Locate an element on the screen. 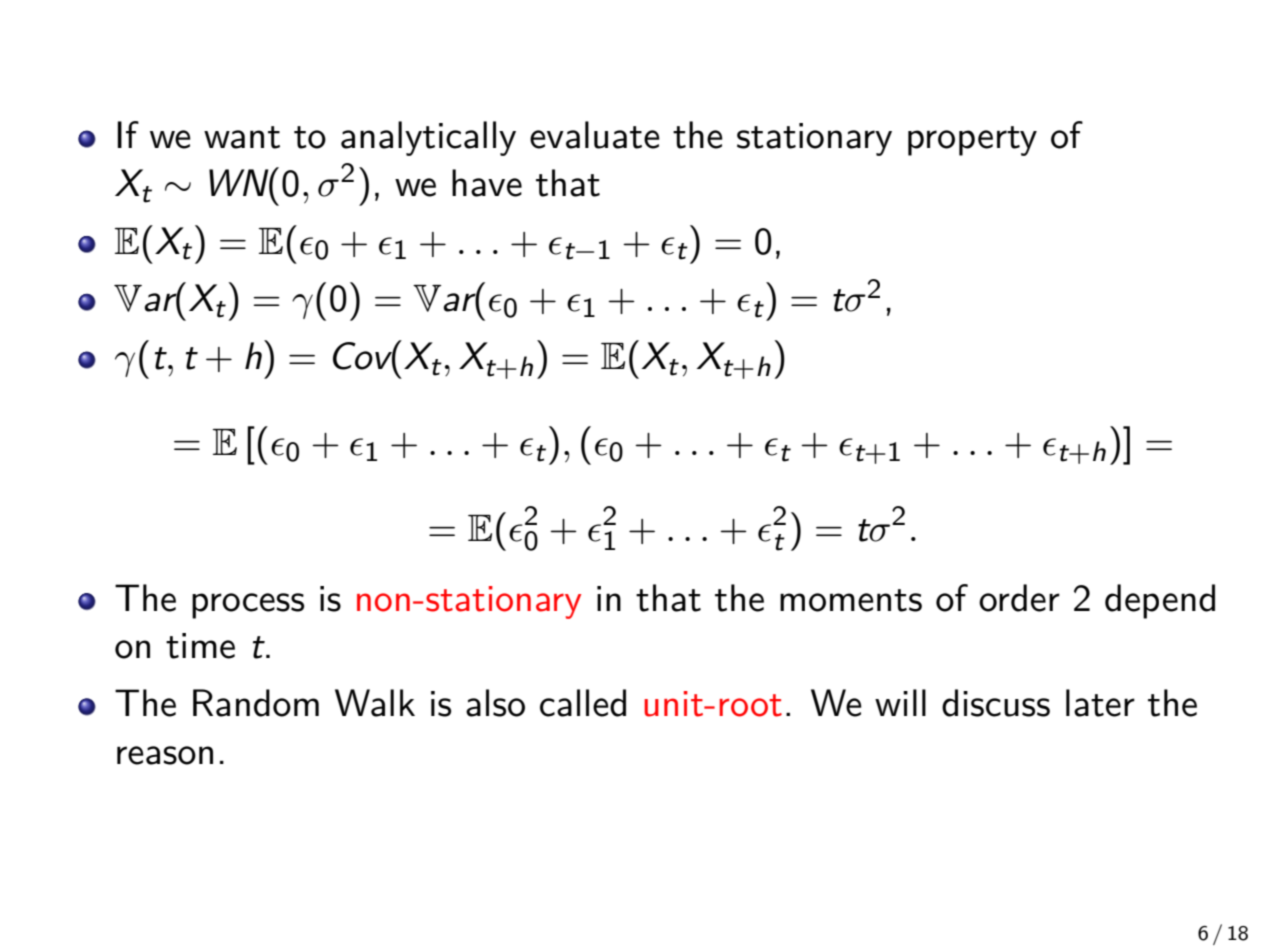 This screenshot has width=1270, height=952. Random is located at coordinates (256, 703).
